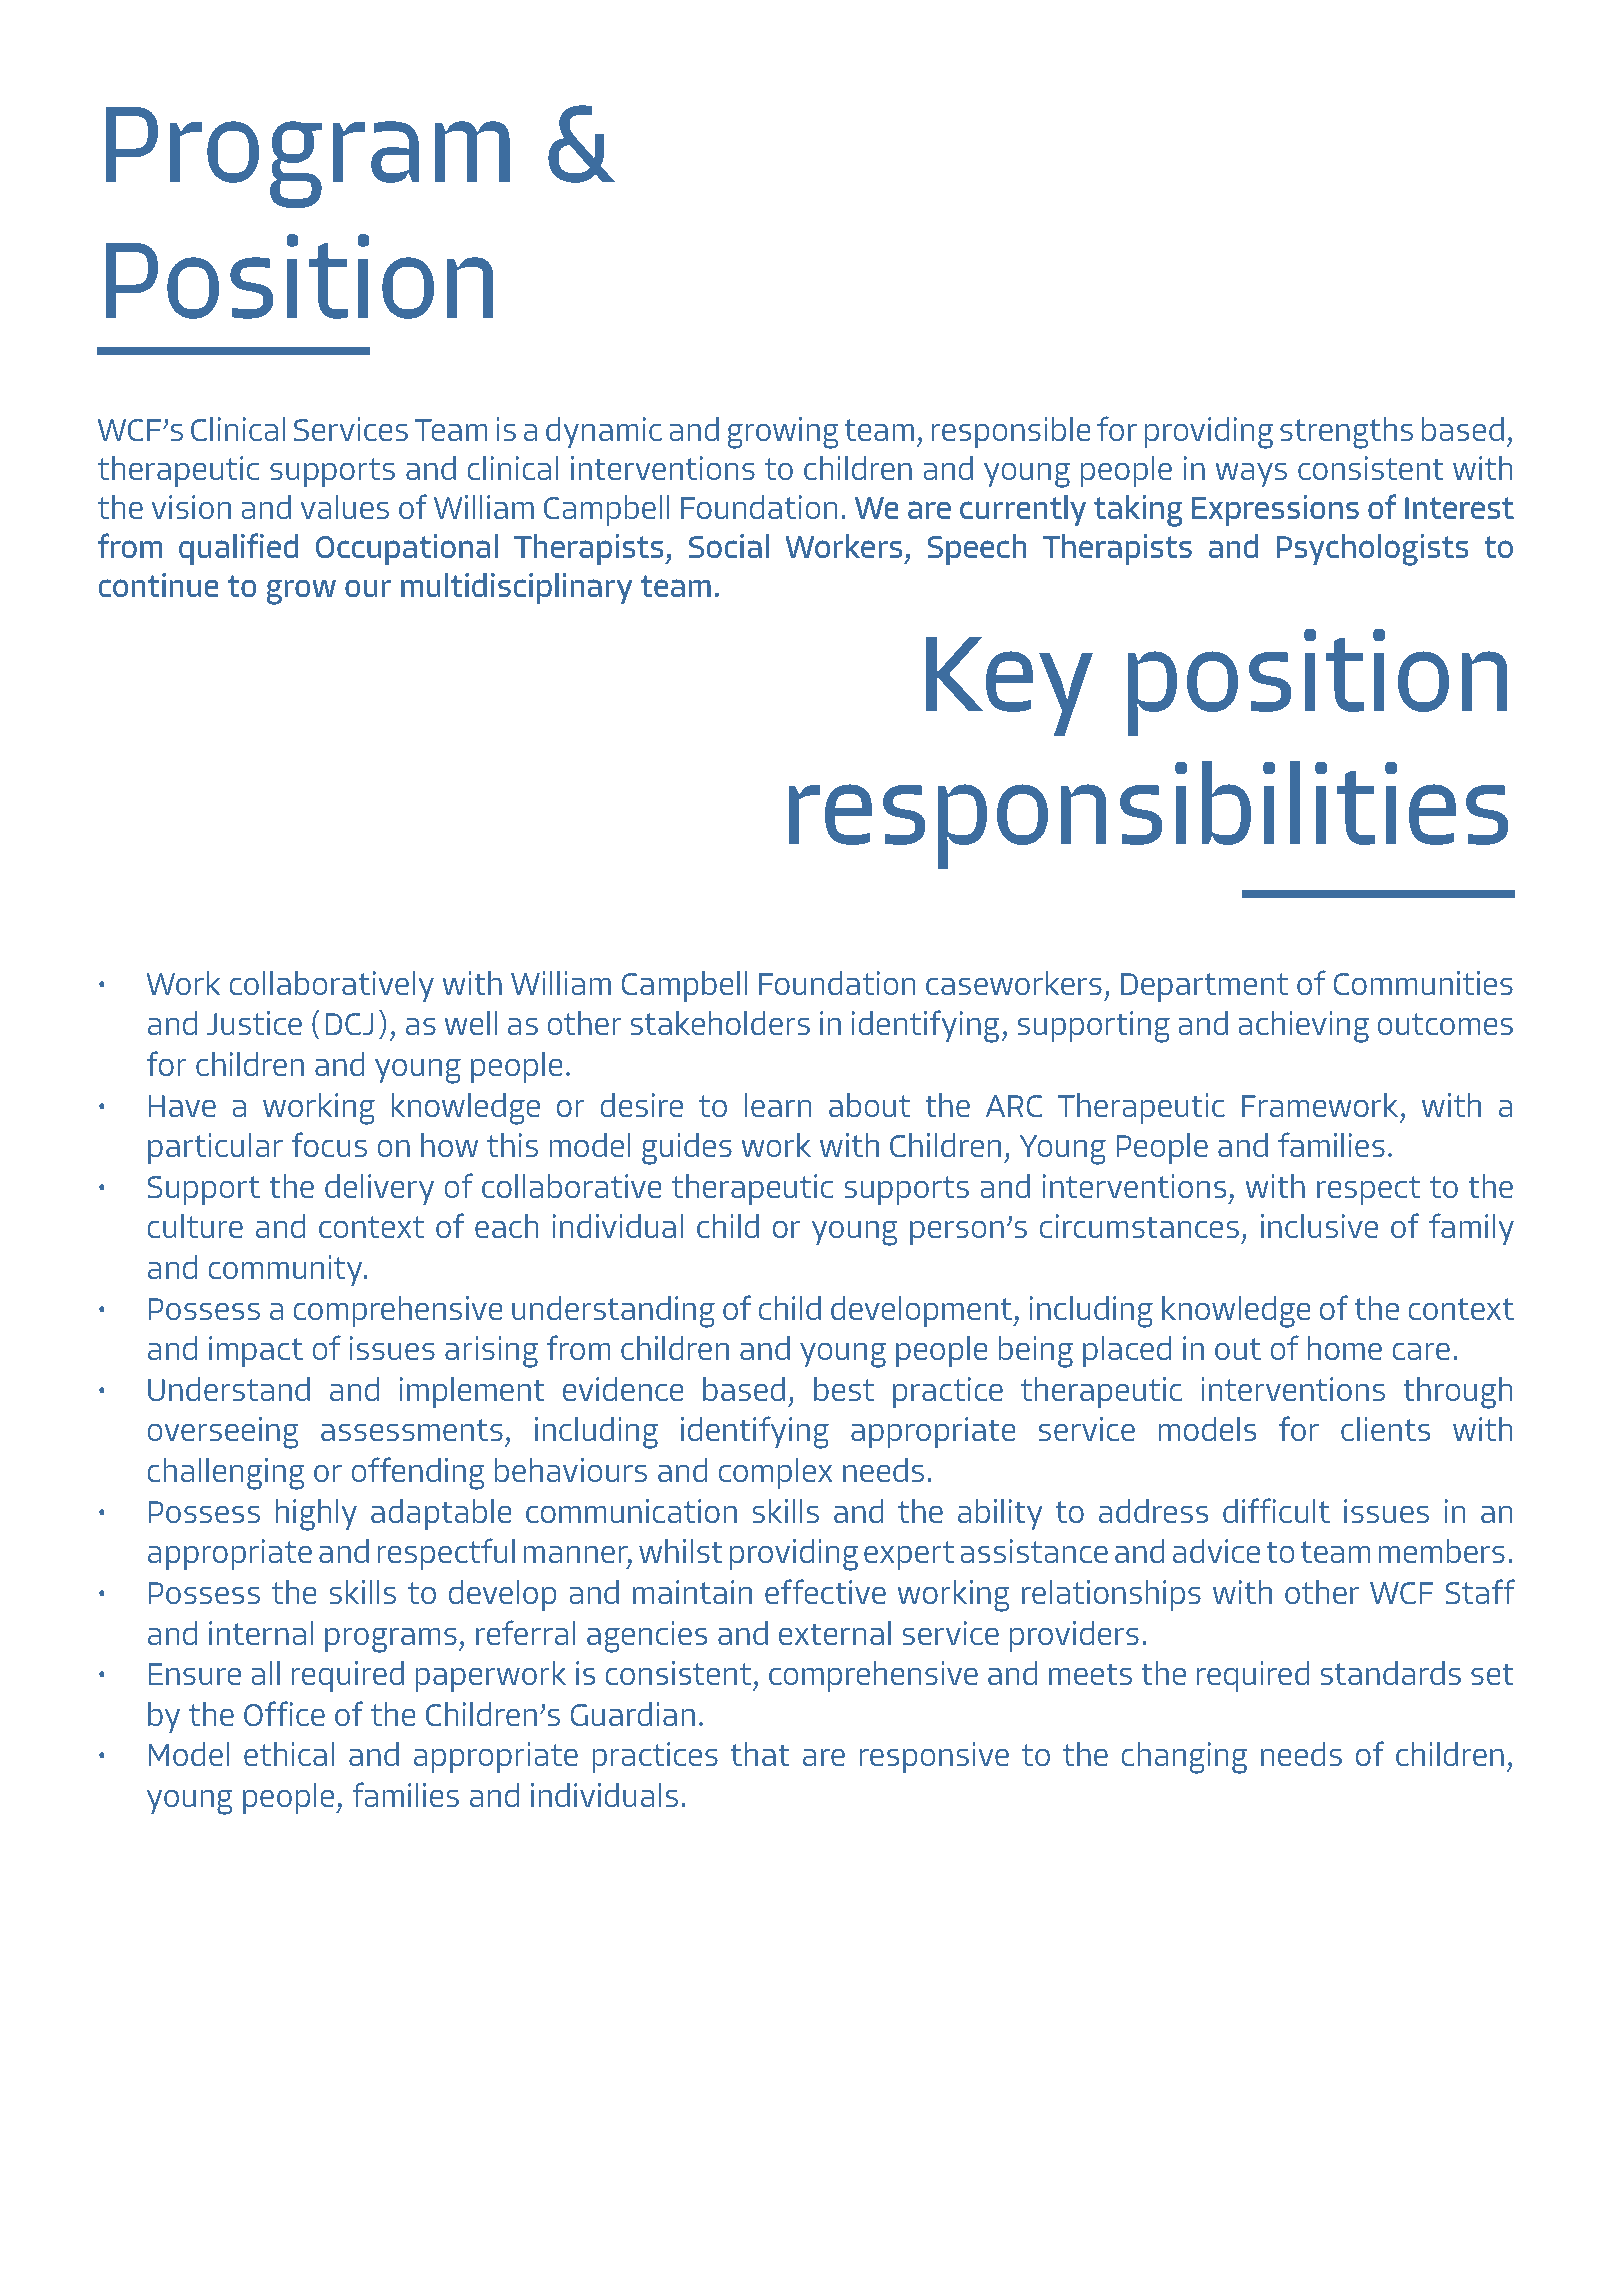 The image size is (1612, 2280). What do you see at coordinates (286, 1270) in the document?
I see `community` at bounding box center [286, 1270].
